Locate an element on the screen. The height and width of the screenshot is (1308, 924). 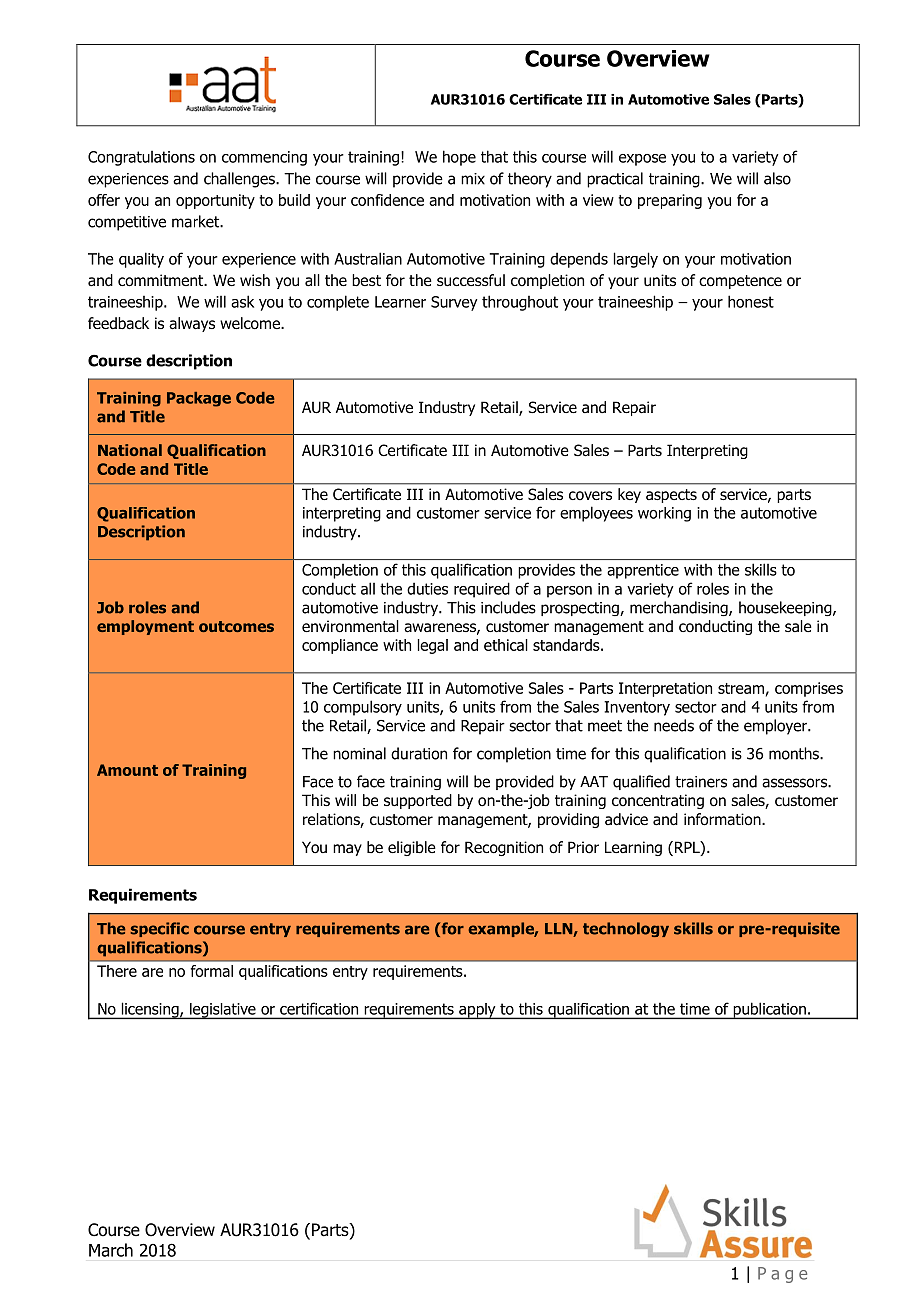
Amount is located at coordinates (127, 770).
